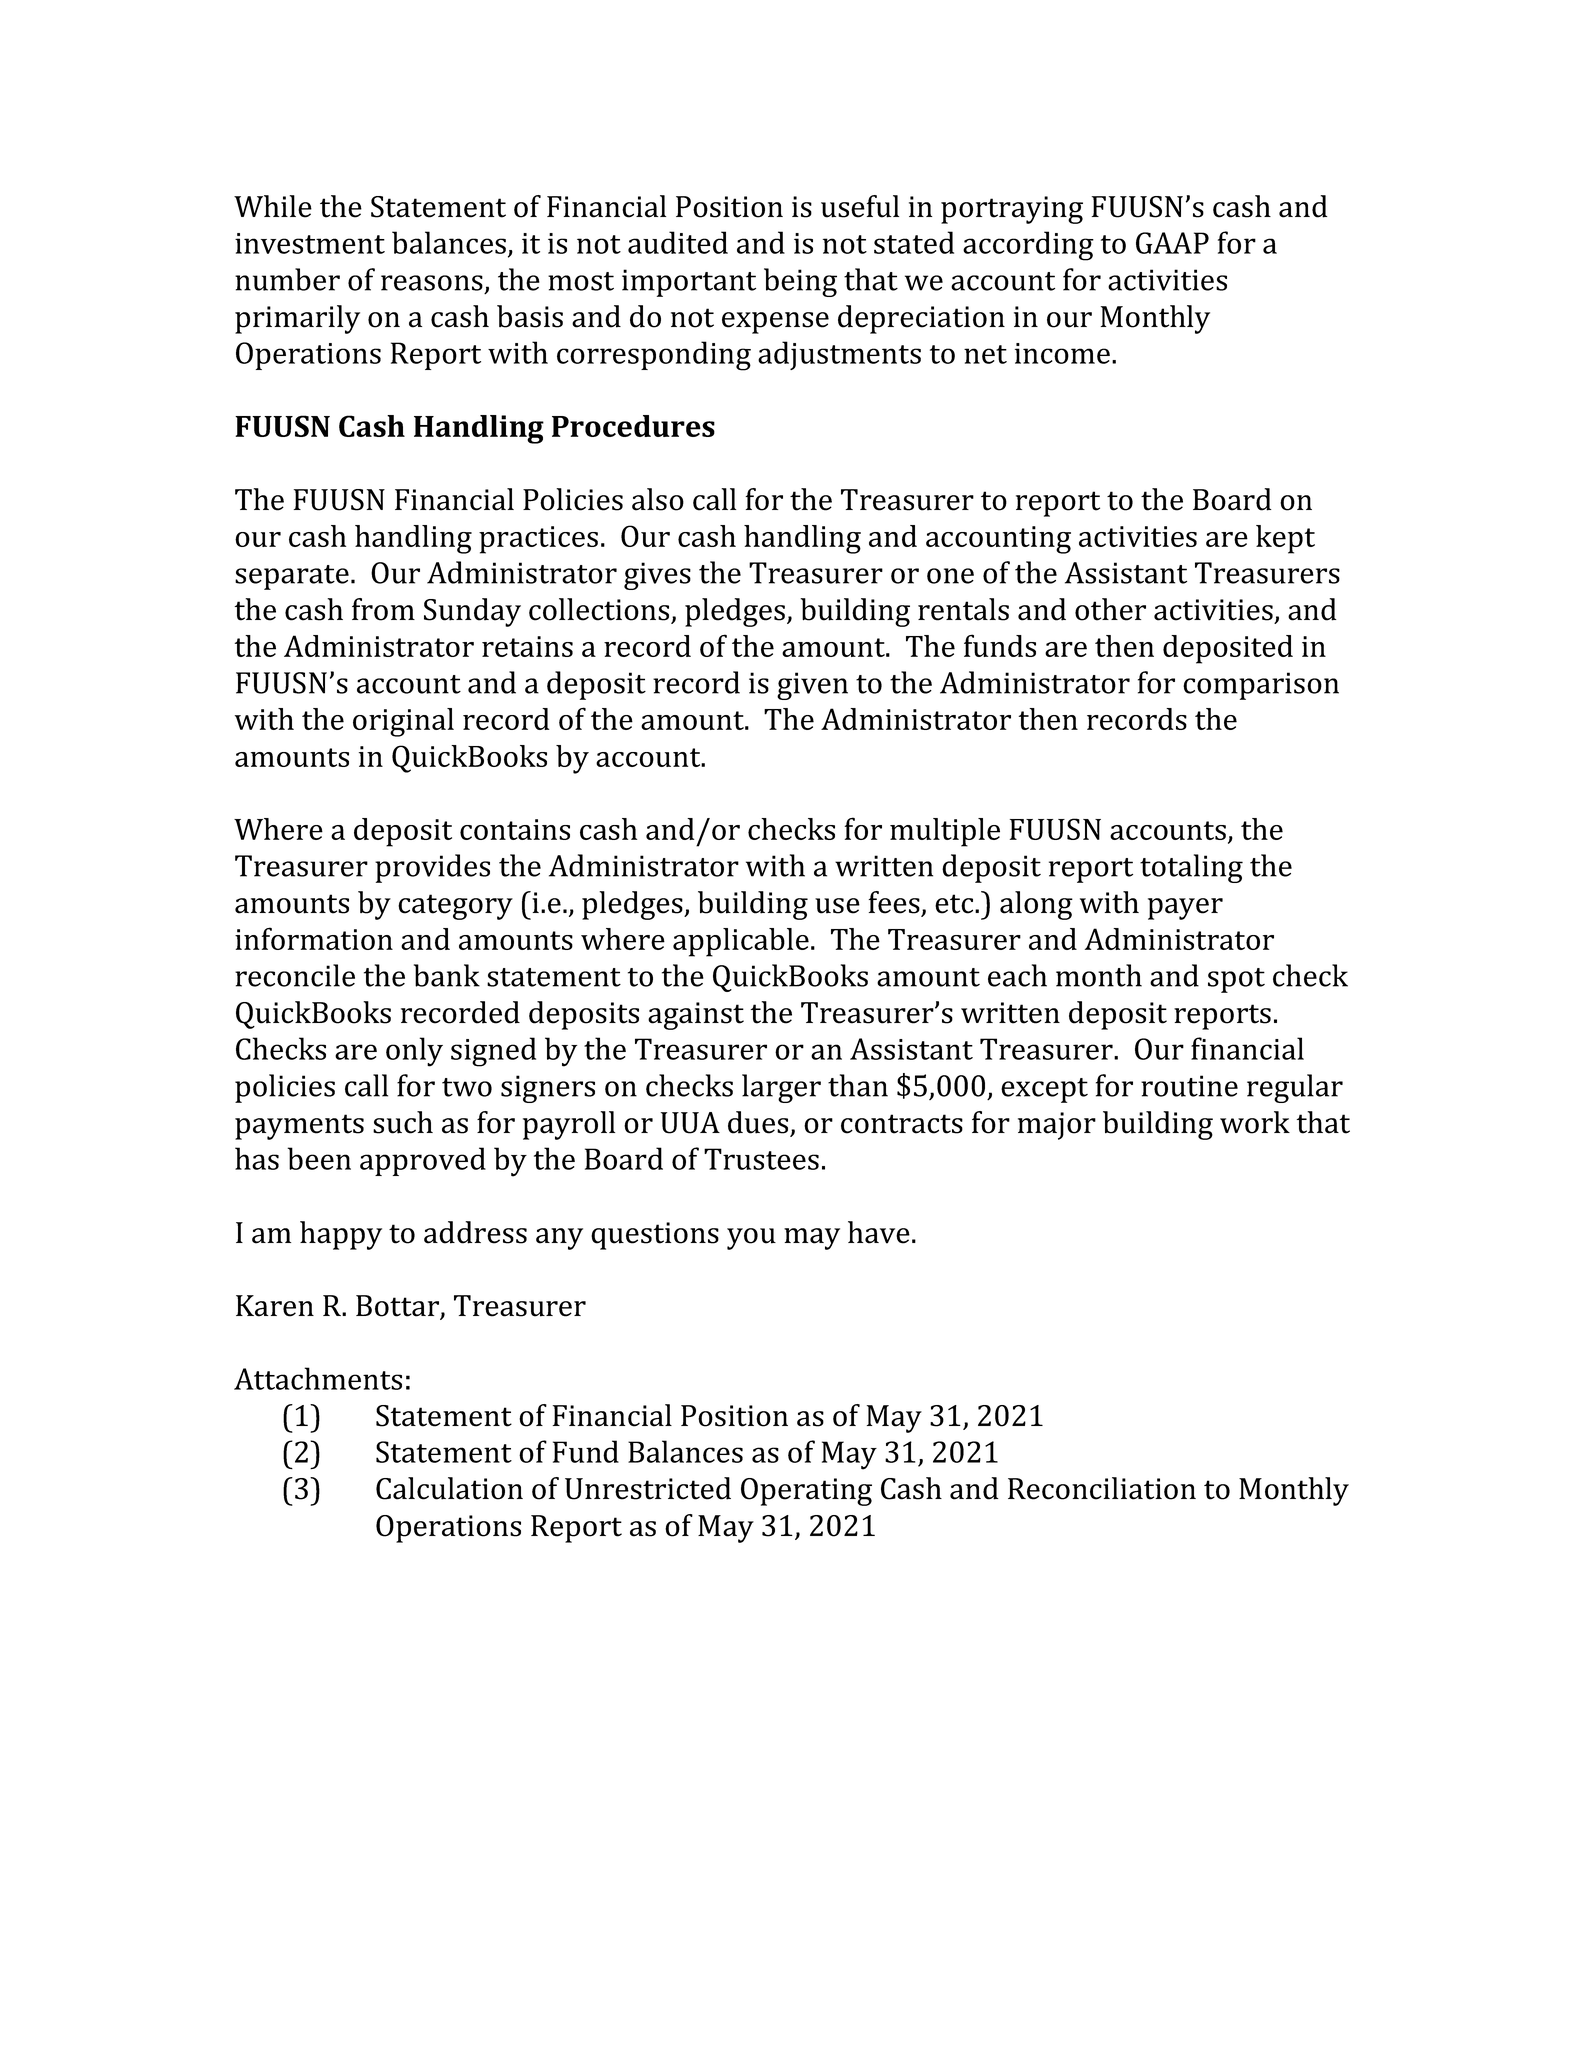  Describe the element at coordinates (449, 1488) in the screenshot. I see `Calculation` at that location.
